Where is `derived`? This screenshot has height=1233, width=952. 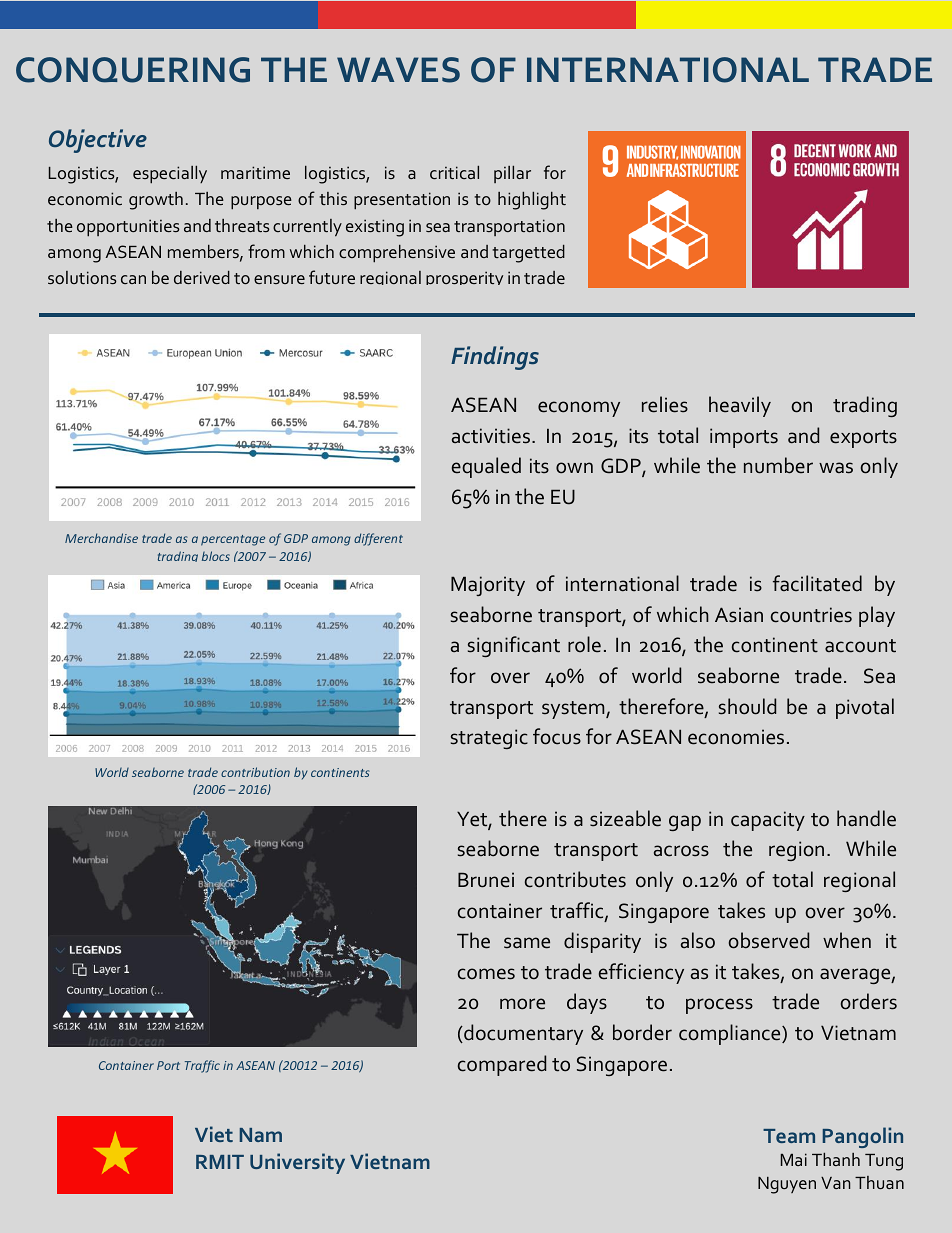 derived is located at coordinates (202, 277).
